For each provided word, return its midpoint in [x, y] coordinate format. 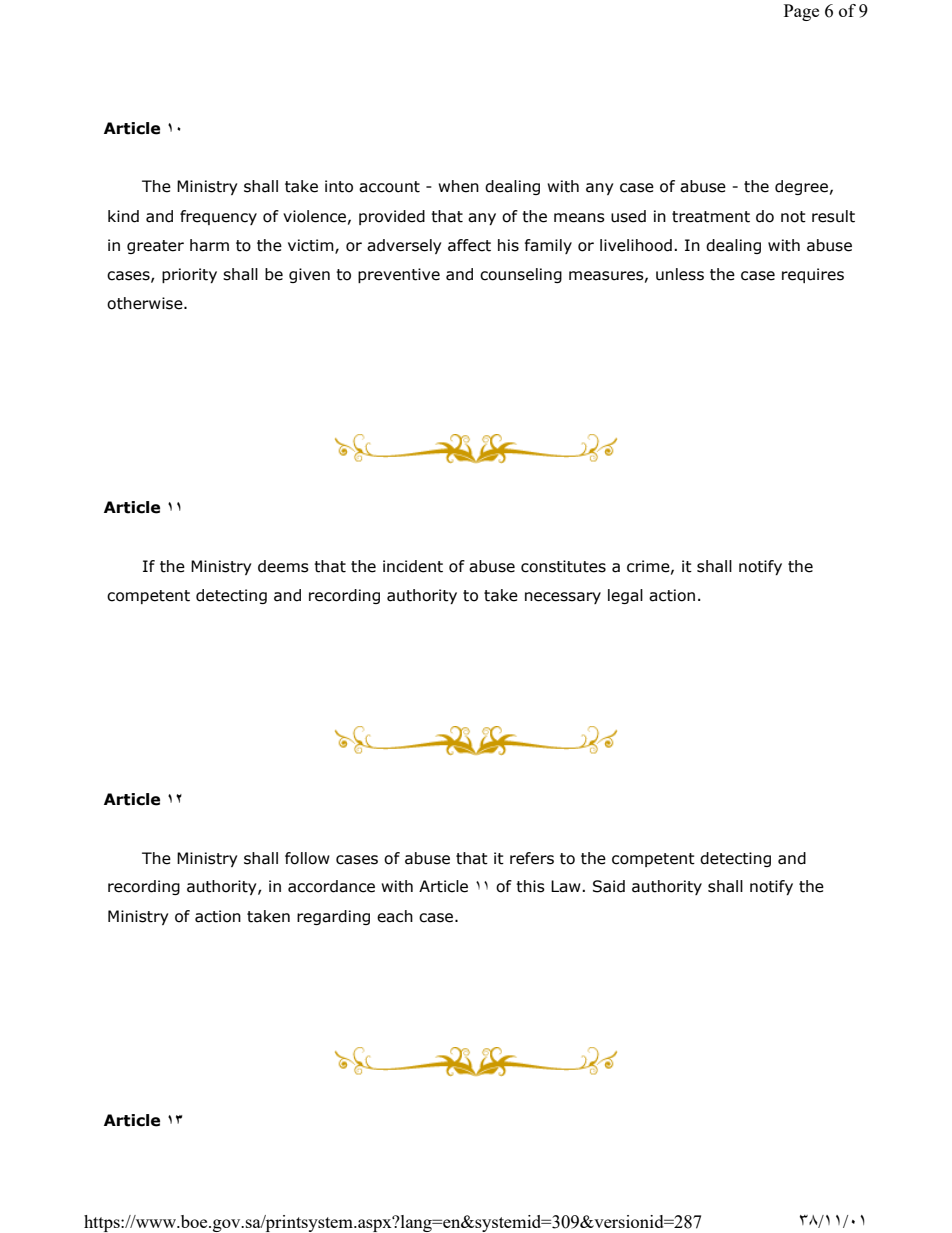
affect [469, 245]
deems [283, 566]
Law [567, 886]
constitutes [563, 566]
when [458, 186]
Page [801, 12]
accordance [331, 886]
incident [413, 566]
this [530, 886]
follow [307, 858]
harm [209, 245]
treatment [711, 217]
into [339, 186]
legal [625, 596]
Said [609, 886]
